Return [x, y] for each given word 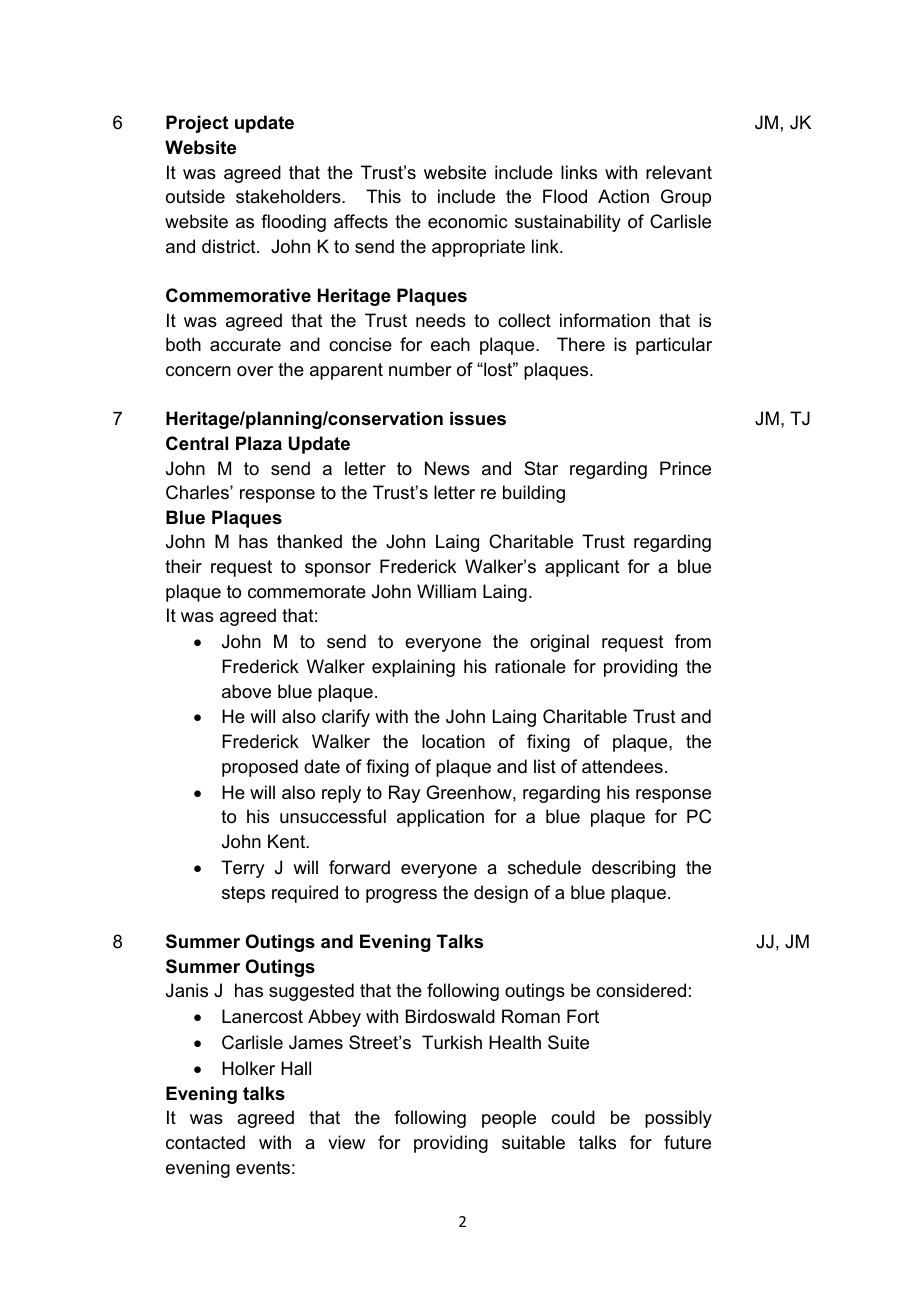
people [509, 1119]
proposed [260, 768]
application [440, 818]
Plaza [259, 443]
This [383, 196]
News [447, 468]
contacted [205, 1142]
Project [197, 124]
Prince [685, 468]
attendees [622, 766]
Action [623, 196]
